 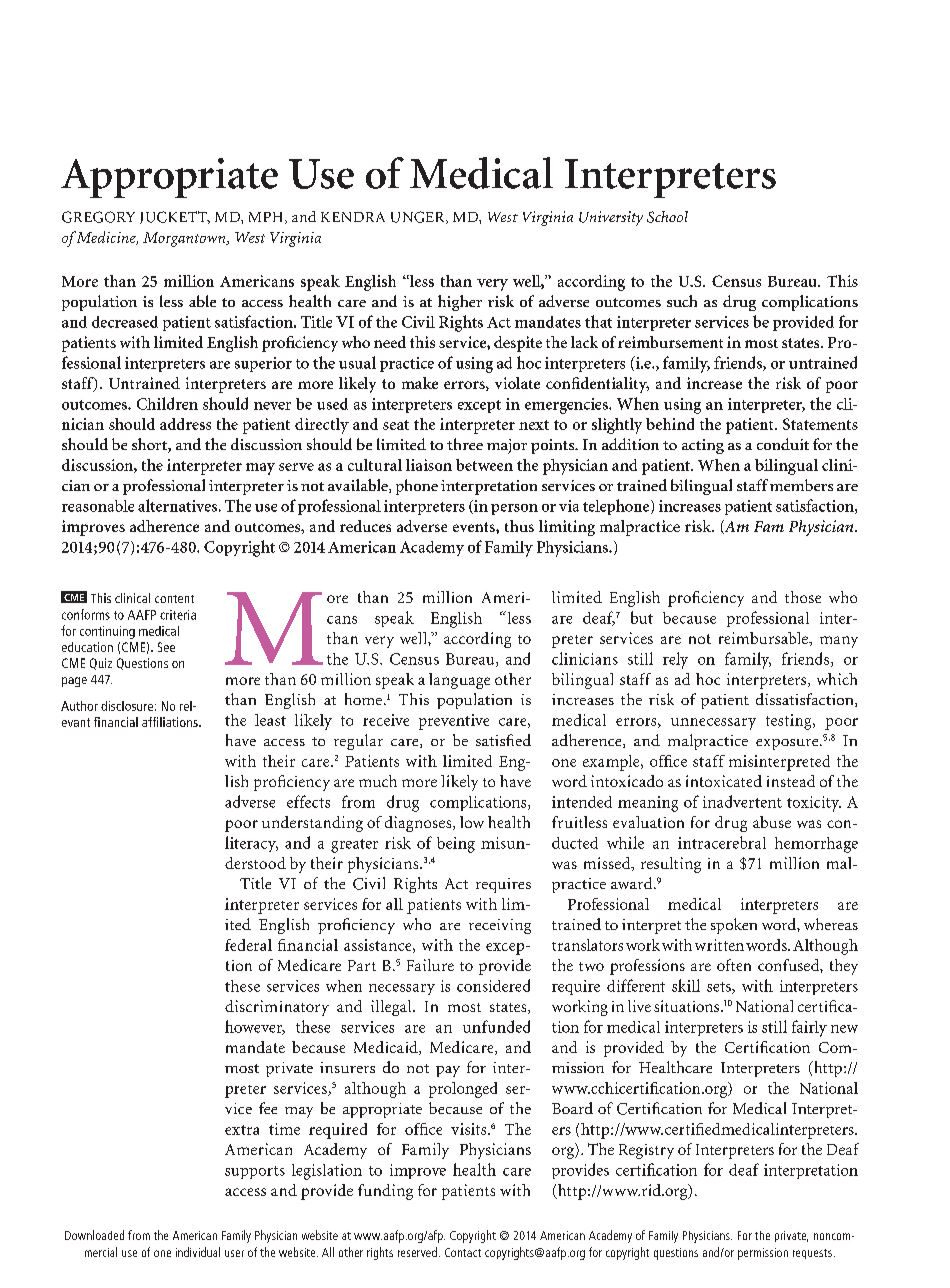 What do you see at coordinates (98, 217) in the document?
I see `GREGORY` at bounding box center [98, 217].
